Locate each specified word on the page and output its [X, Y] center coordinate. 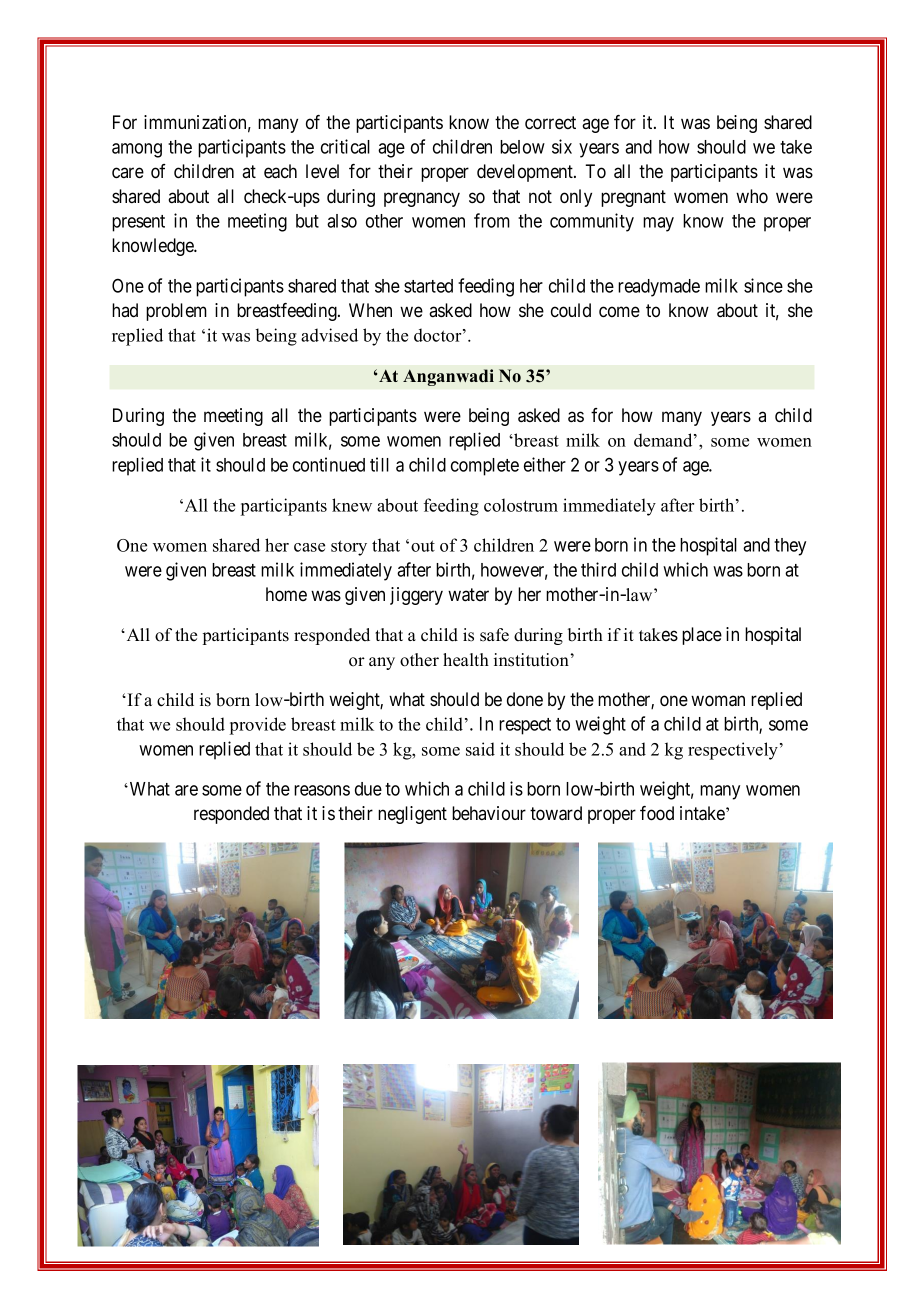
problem [176, 312]
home [286, 594]
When [370, 310]
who [752, 196]
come [619, 311]
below [522, 147]
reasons [322, 790]
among [137, 150]
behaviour [489, 813]
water [468, 595]
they [790, 547]
